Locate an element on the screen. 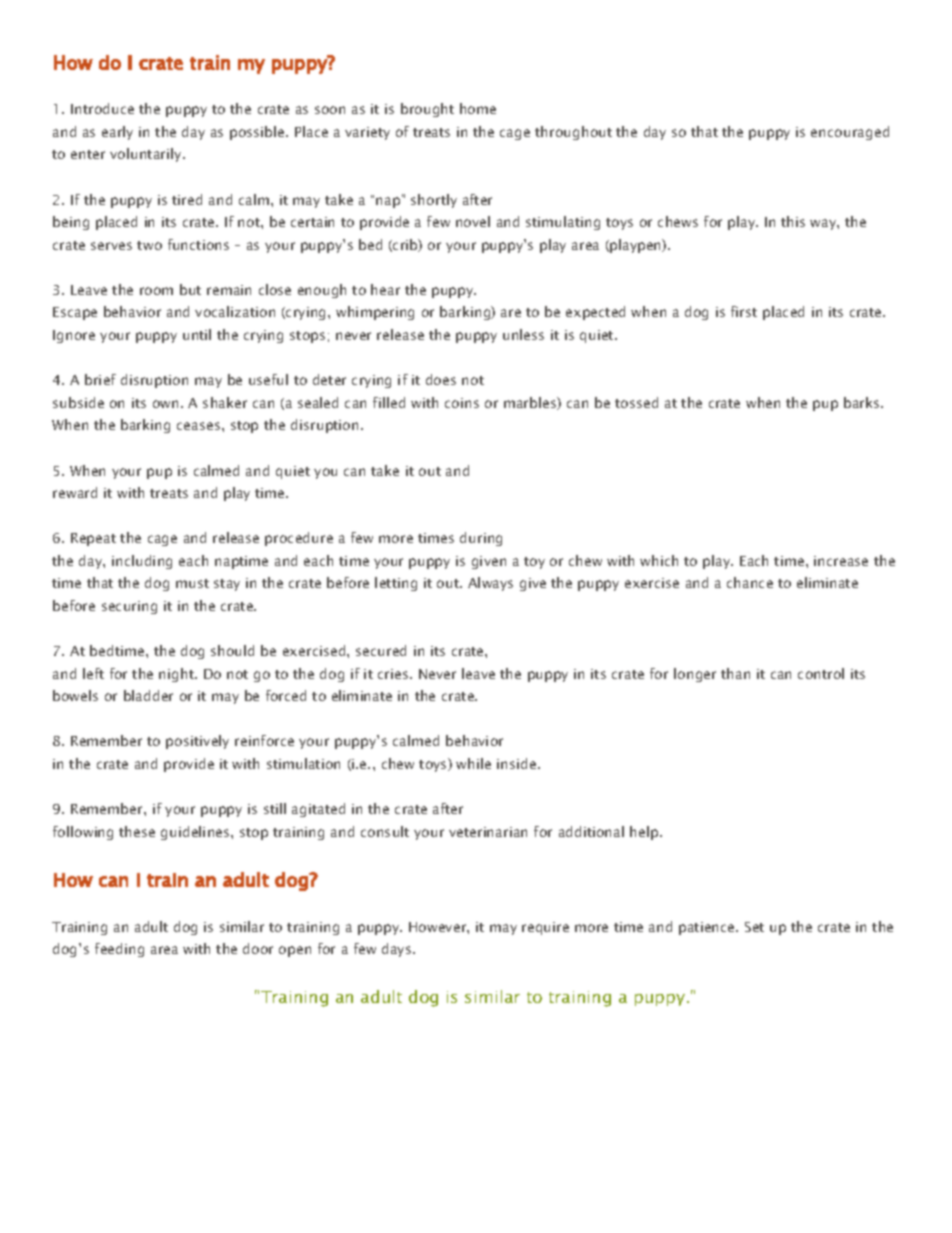  including is located at coordinates (142, 562).
